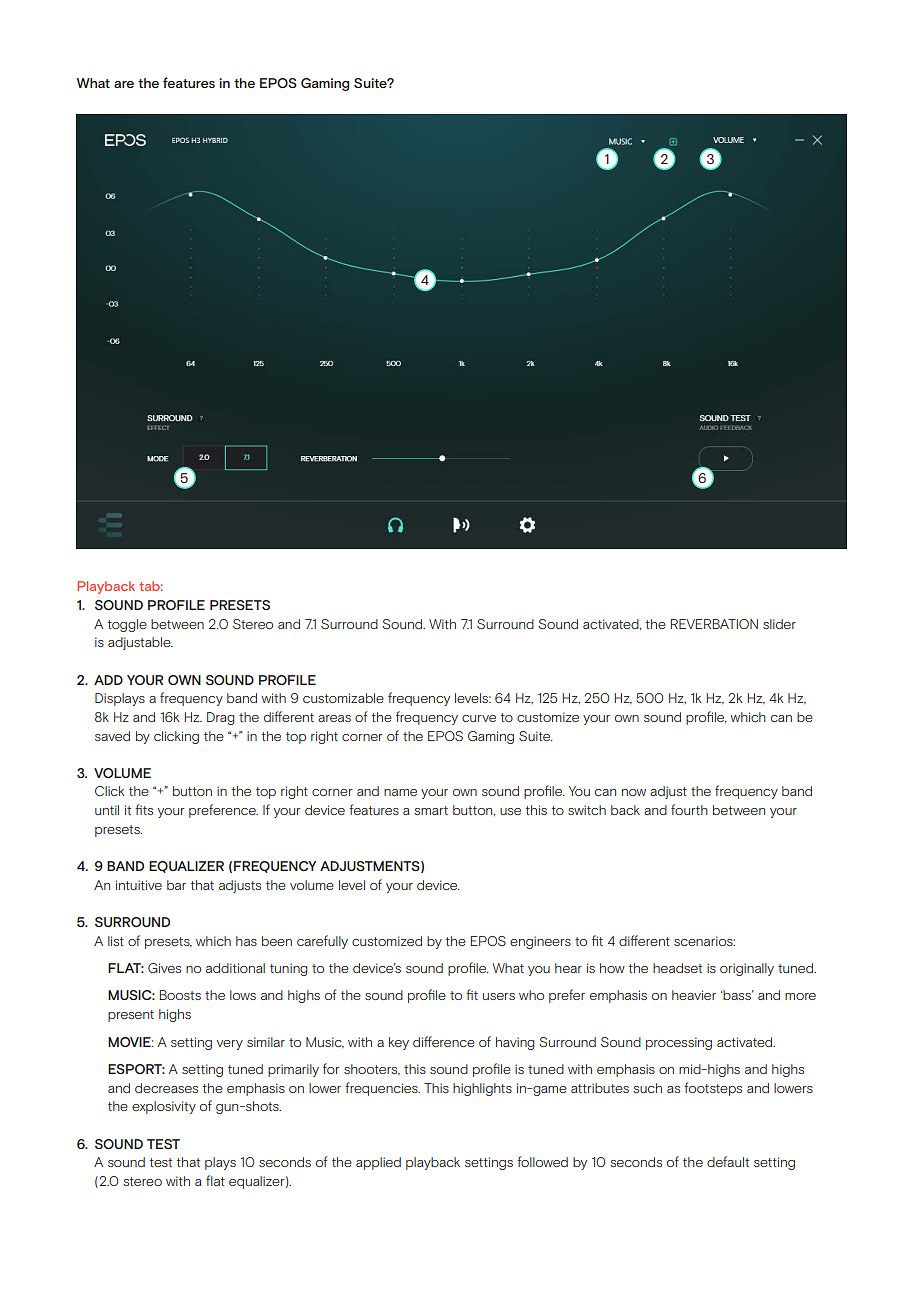 The height and width of the page is (1308, 924). Describe the element at coordinates (479, 718) in the page. I see `curve` at that location.
